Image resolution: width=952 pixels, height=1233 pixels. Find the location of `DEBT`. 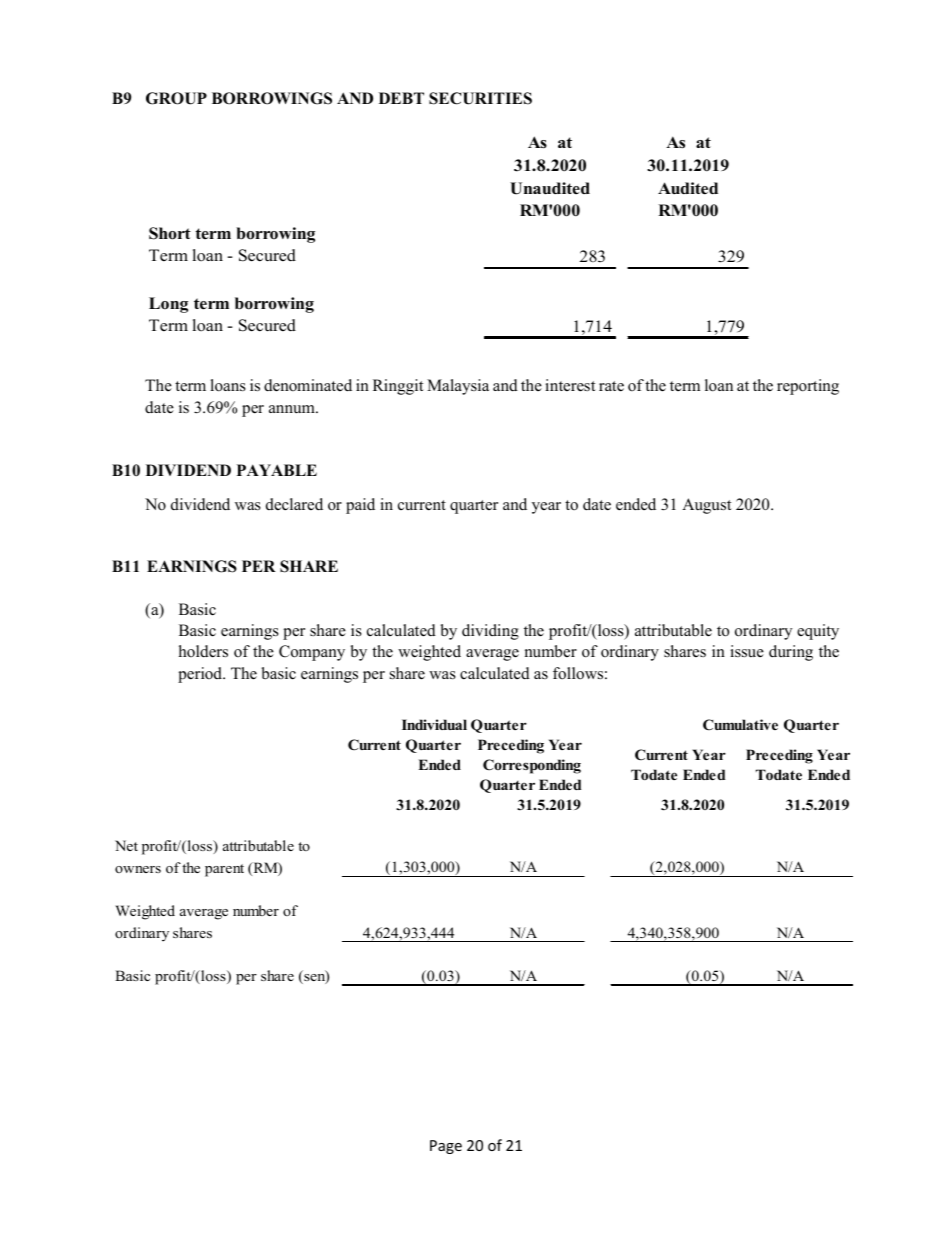

DEBT is located at coordinates (401, 98).
